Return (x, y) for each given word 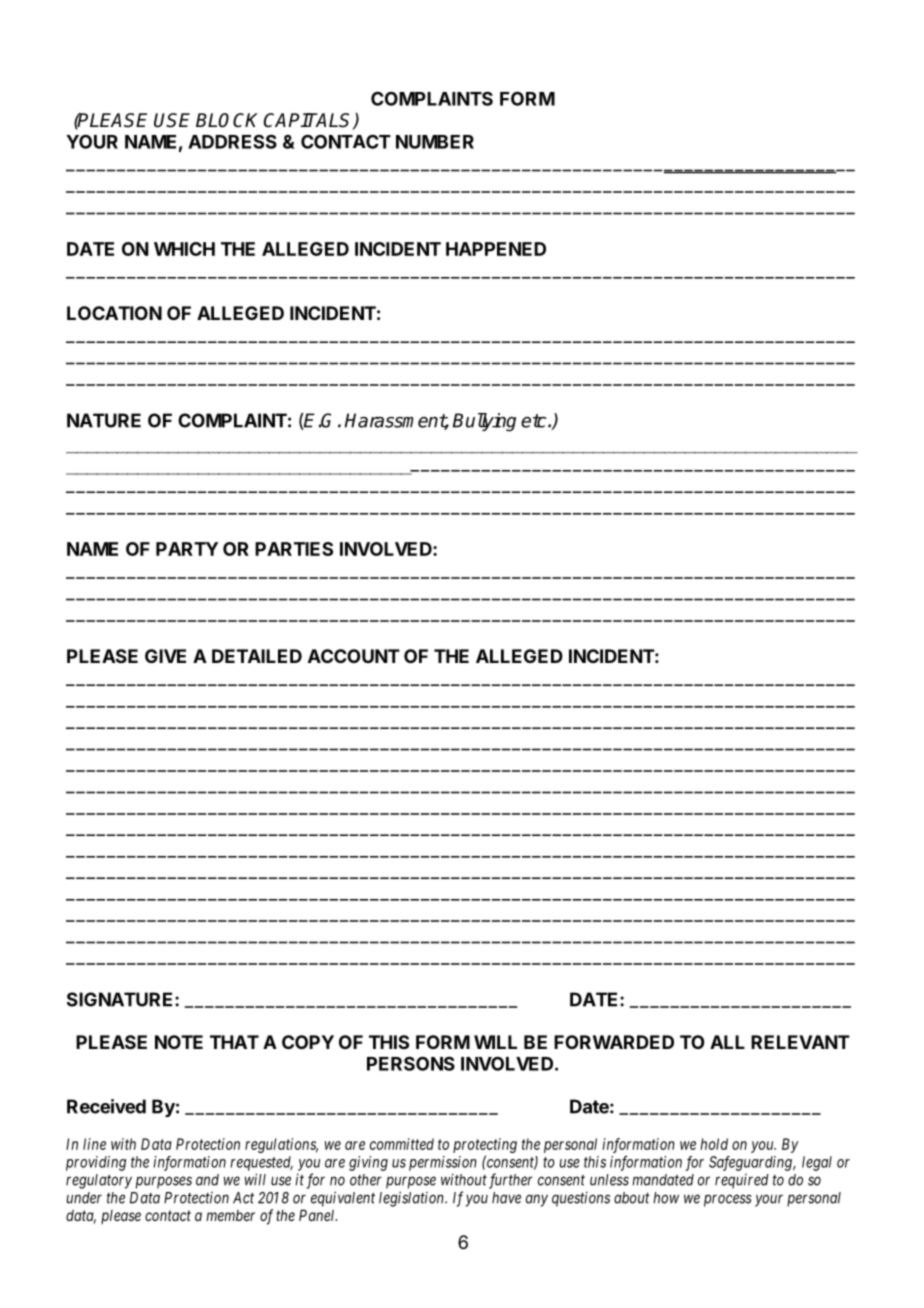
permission (443, 1163)
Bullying (484, 422)
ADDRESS (232, 141)
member (230, 1215)
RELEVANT (800, 1042)
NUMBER (435, 142)
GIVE (165, 656)
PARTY (187, 549)
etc (535, 421)
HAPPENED (496, 249)
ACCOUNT (354, 656)
